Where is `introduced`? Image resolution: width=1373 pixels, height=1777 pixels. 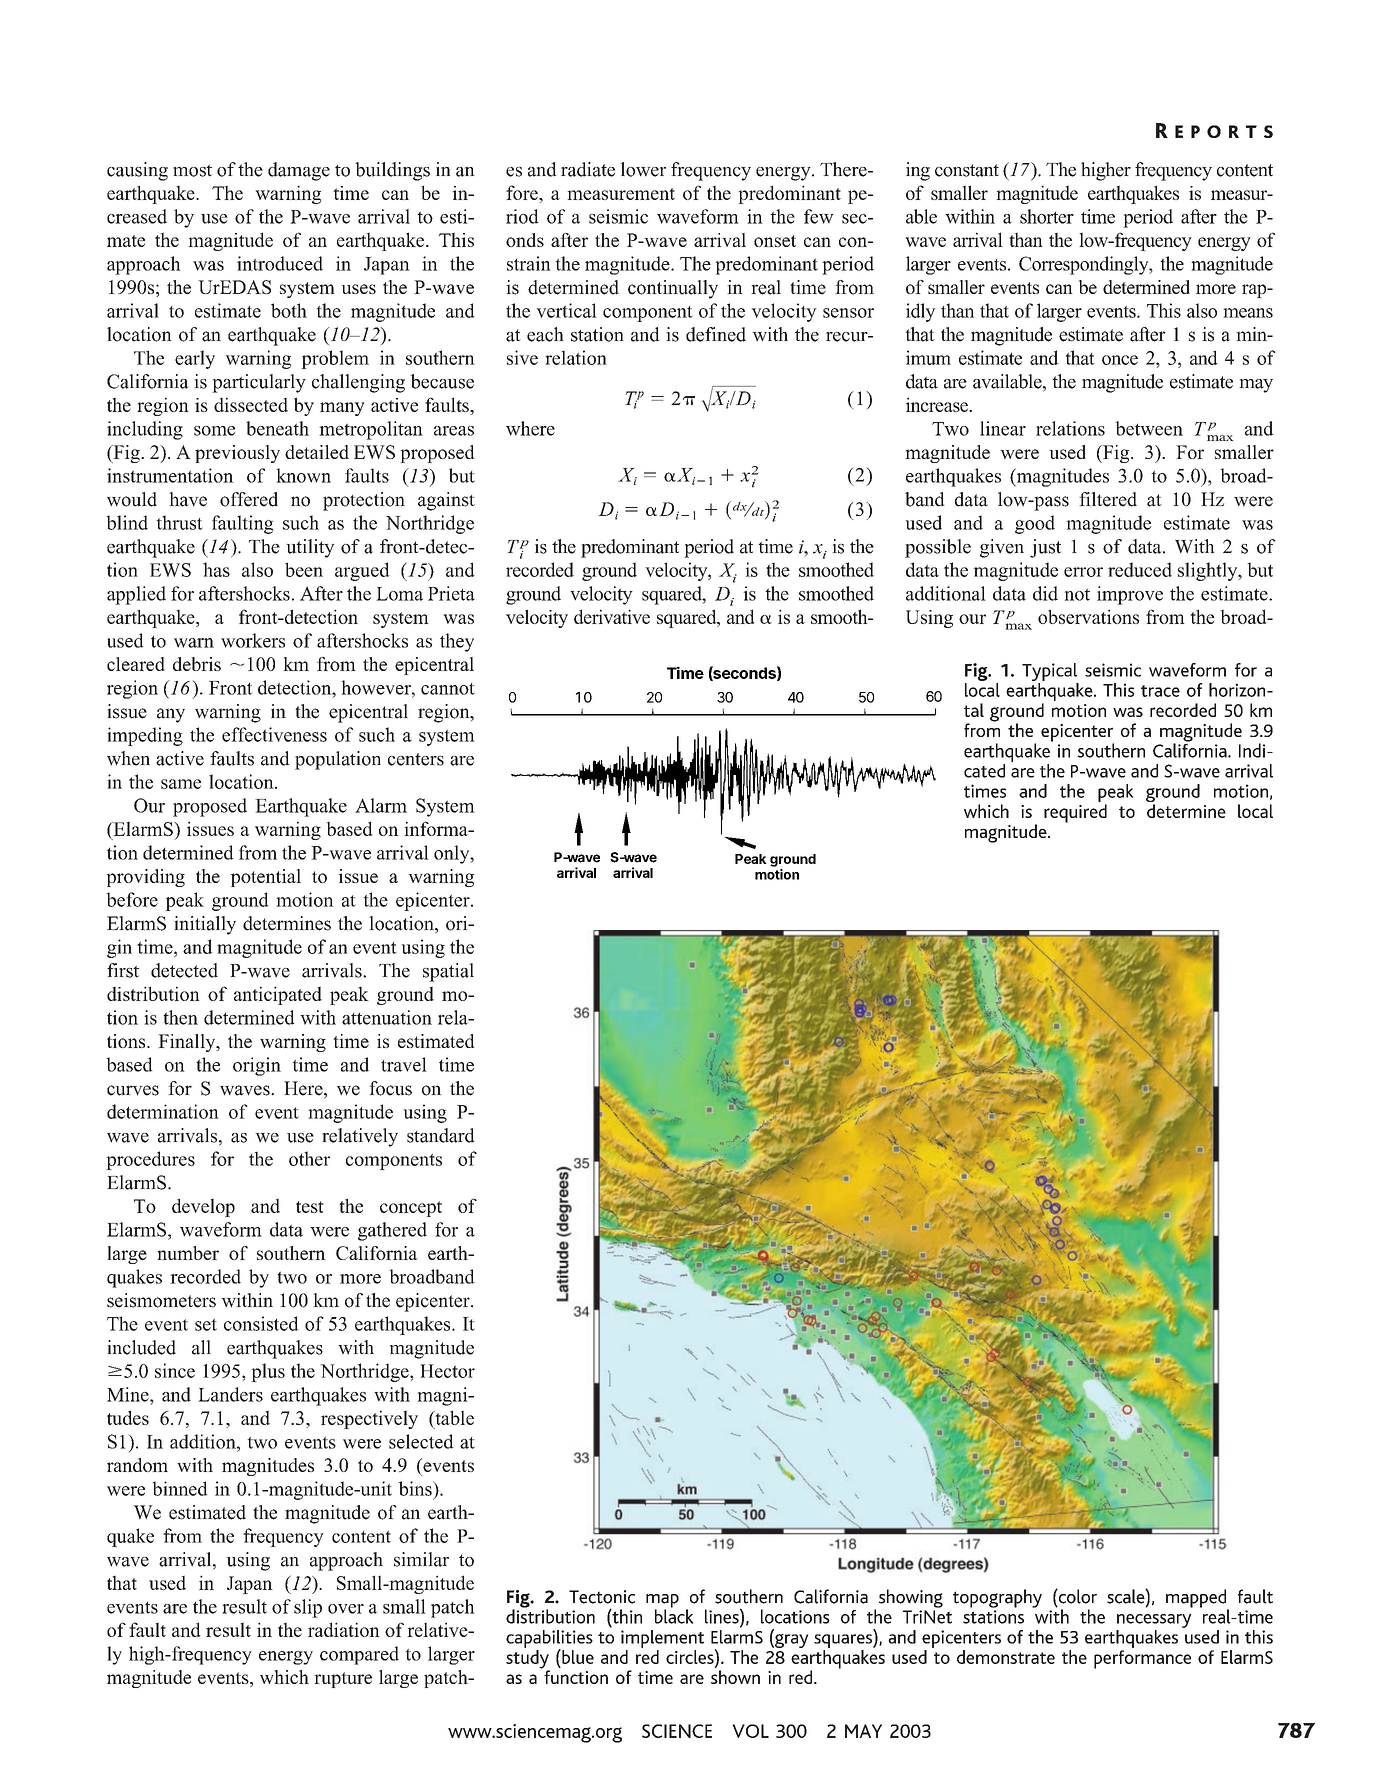
introduced is located at coordinates (280, 263).
